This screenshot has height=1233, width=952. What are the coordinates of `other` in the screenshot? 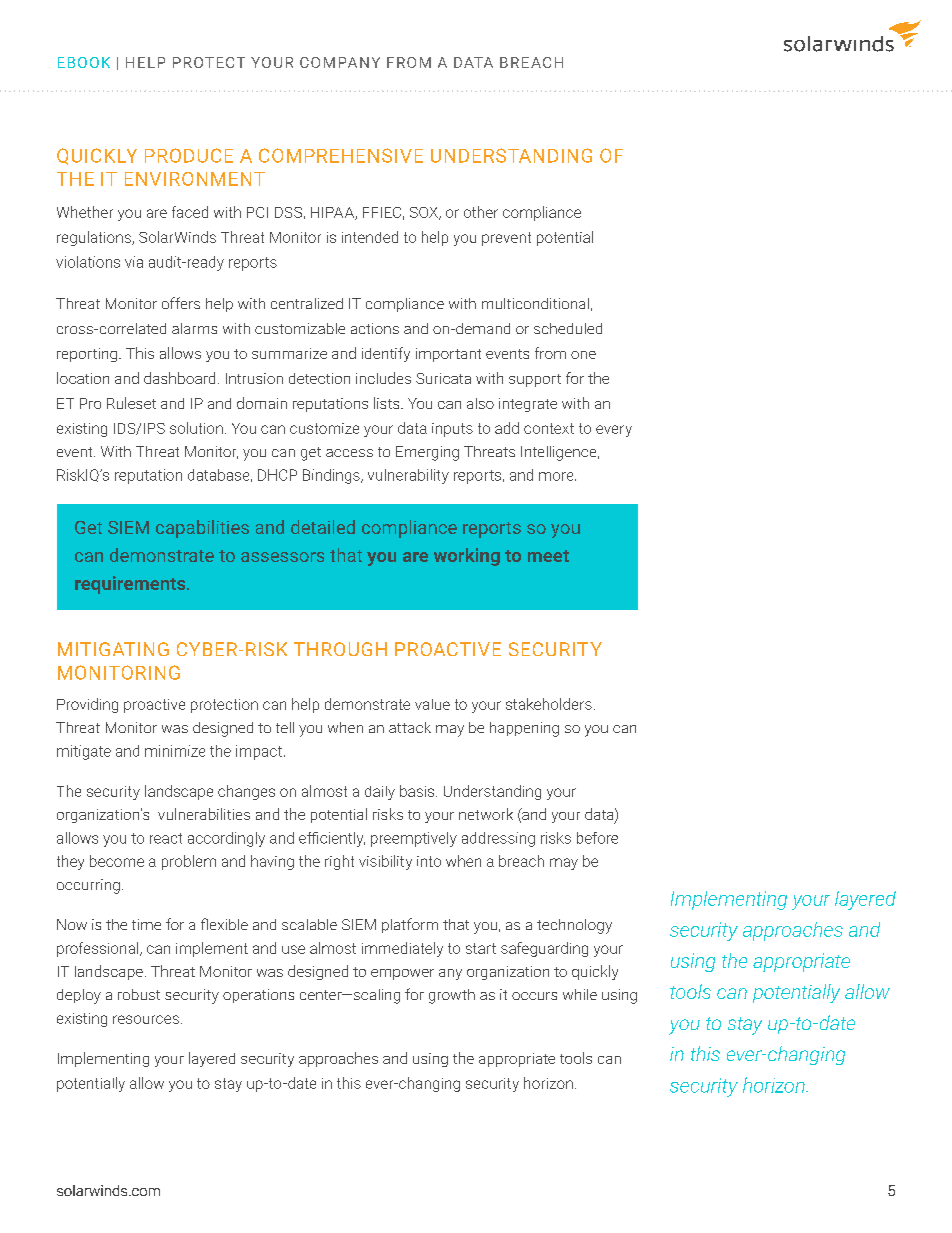 It's located at (481, 212).
